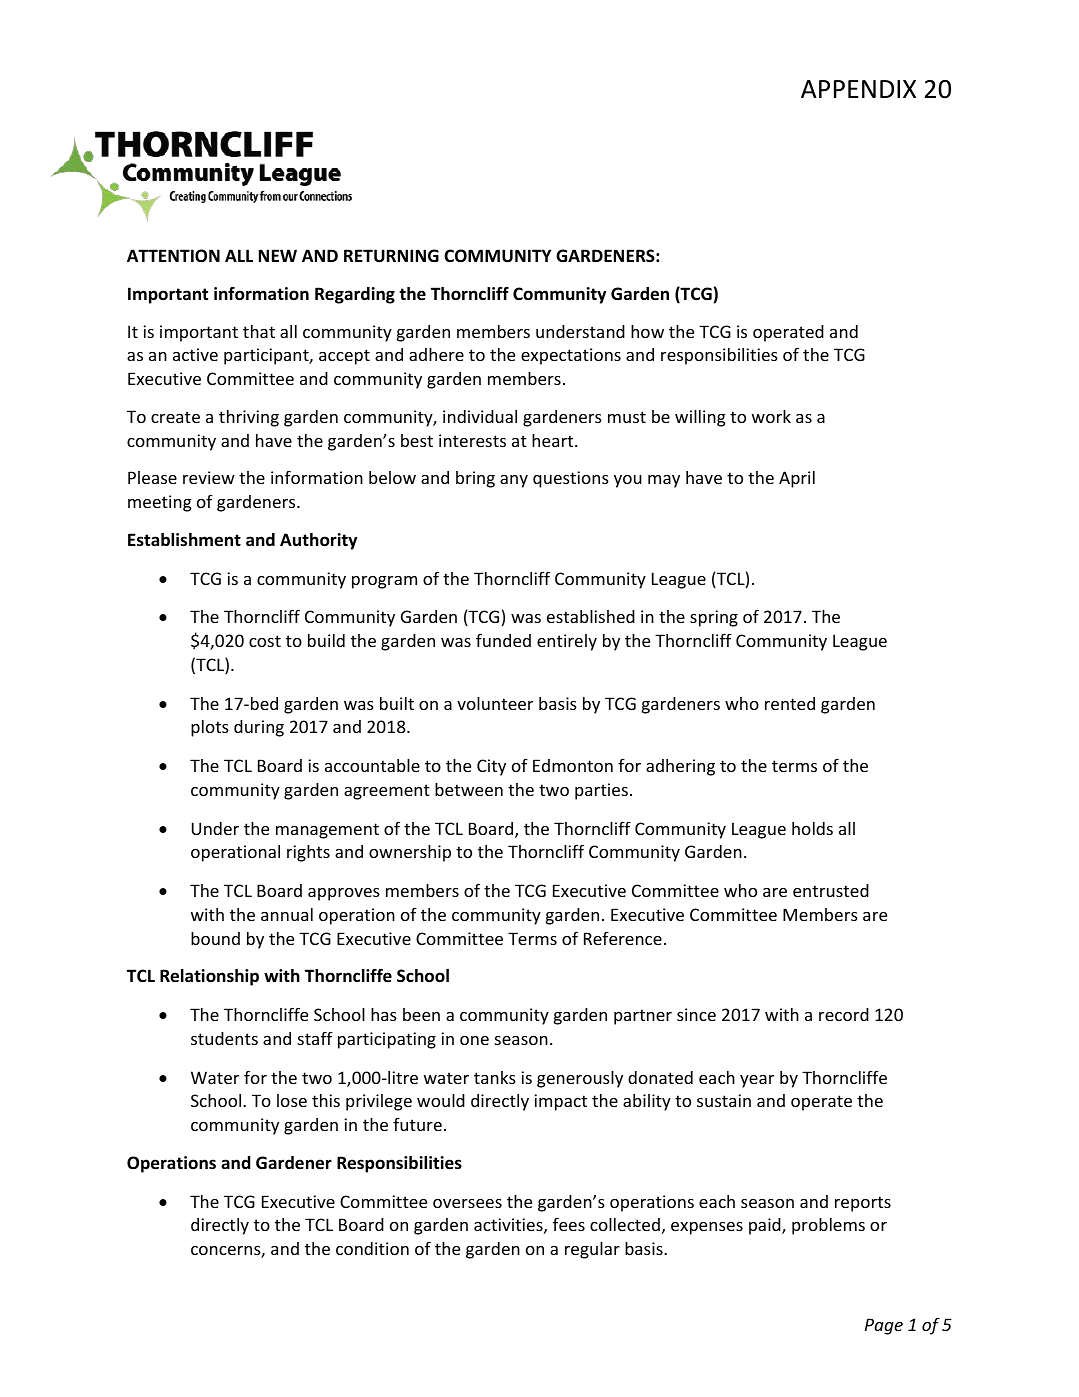 Image resolution: width=1079 pixels, height=1397 pixels. Describe the element at coordinates (287, 914) in the document. I see `annual` at that location.
